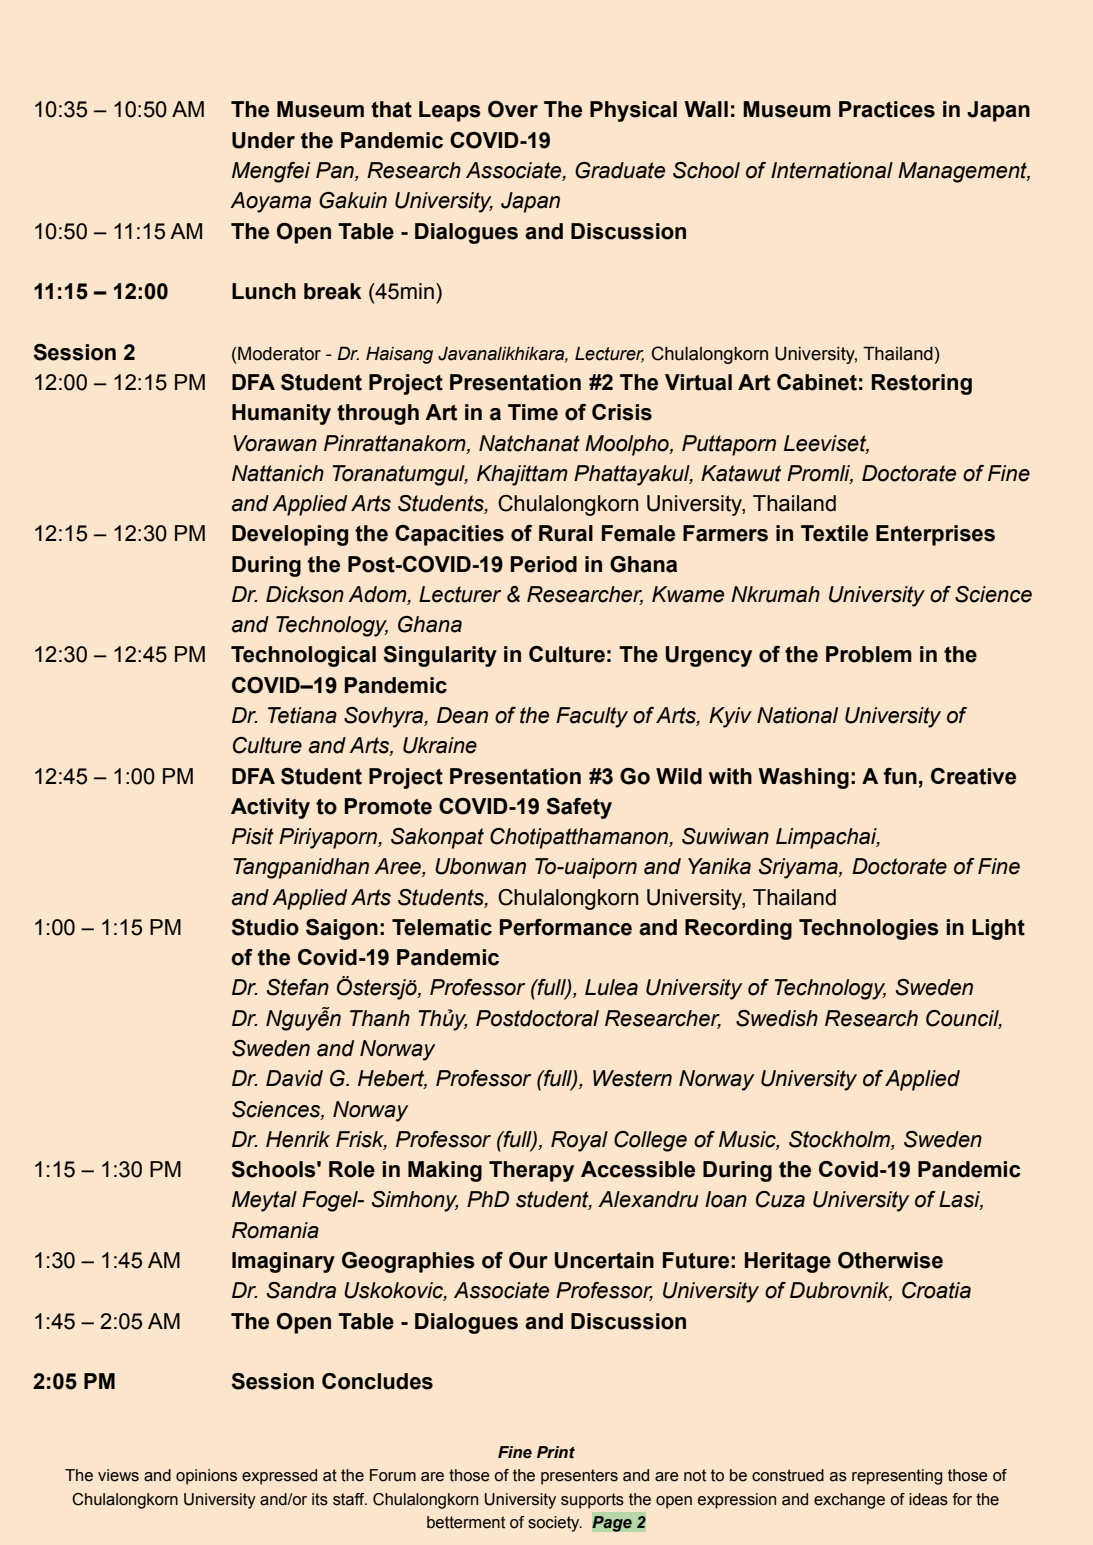  What do you see at coordinates (531, 1171) in the image?
I see `Therapy` at bounding box center [531, 1171].
